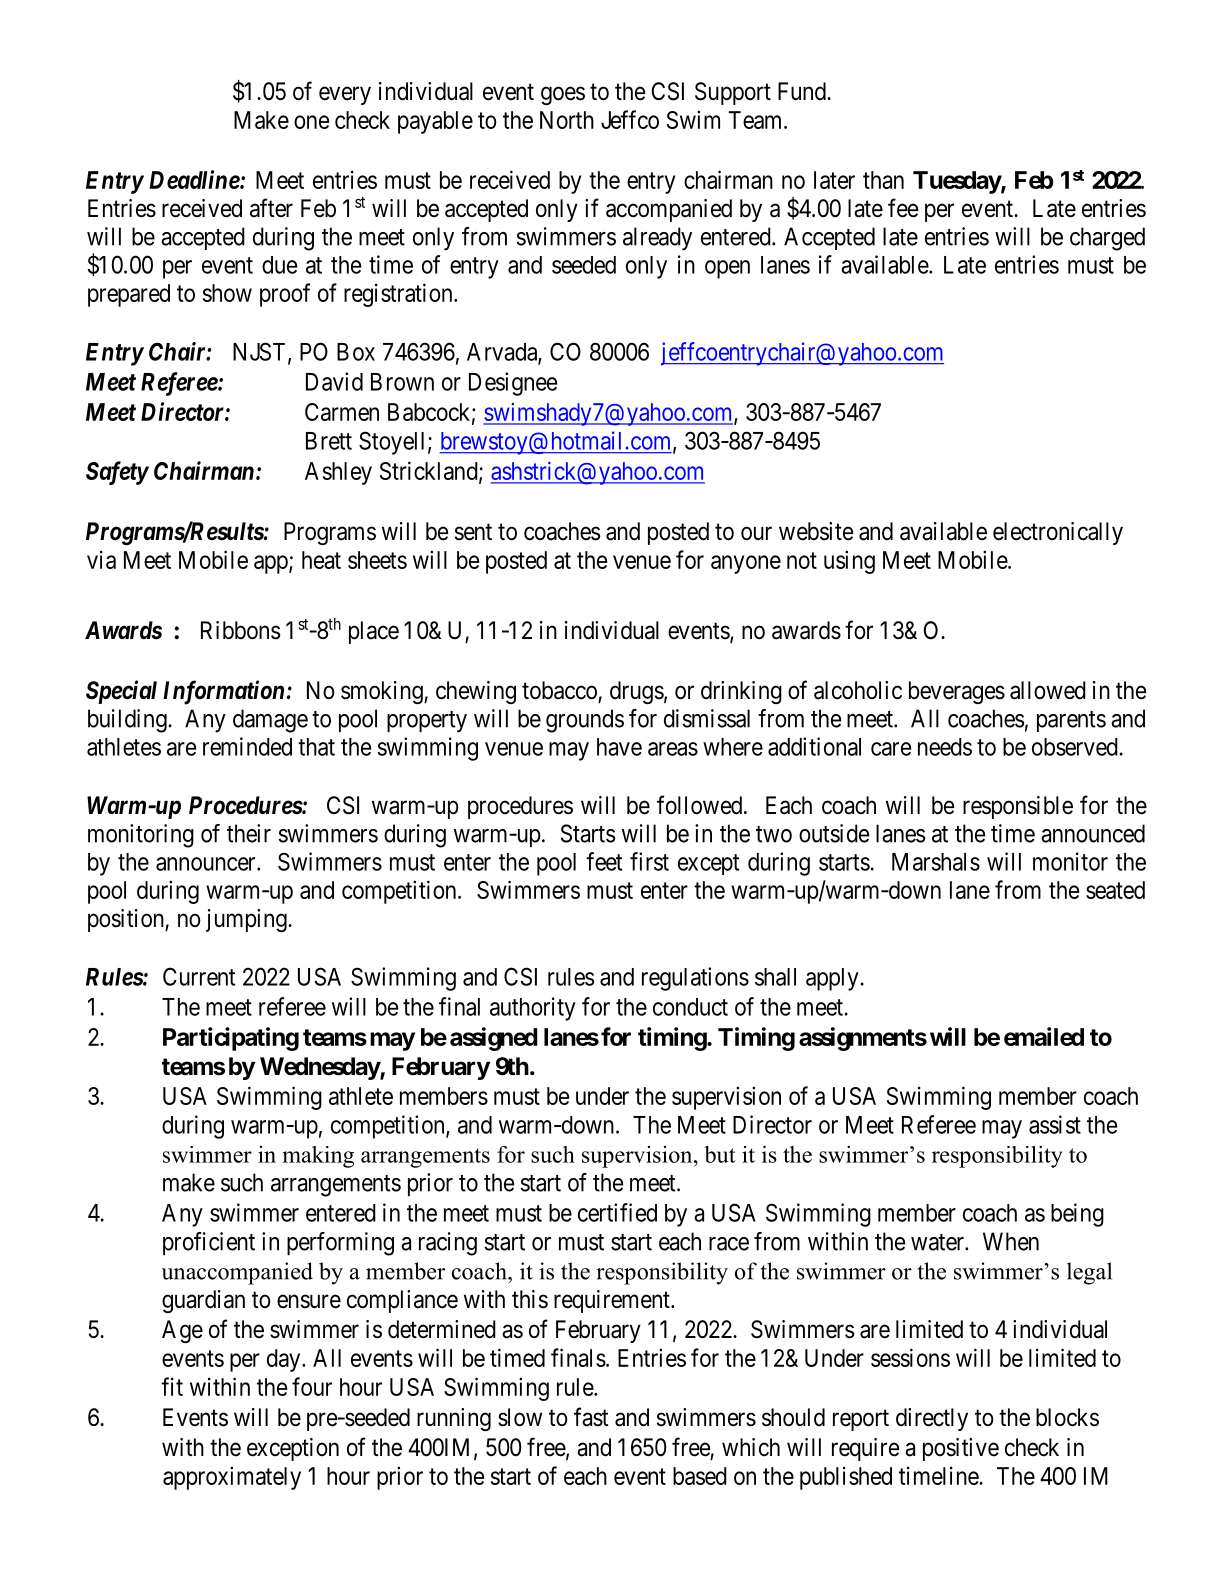  Describe the element at coordinates (247, 746) in the screenshot. I see `reminded` at that location.
